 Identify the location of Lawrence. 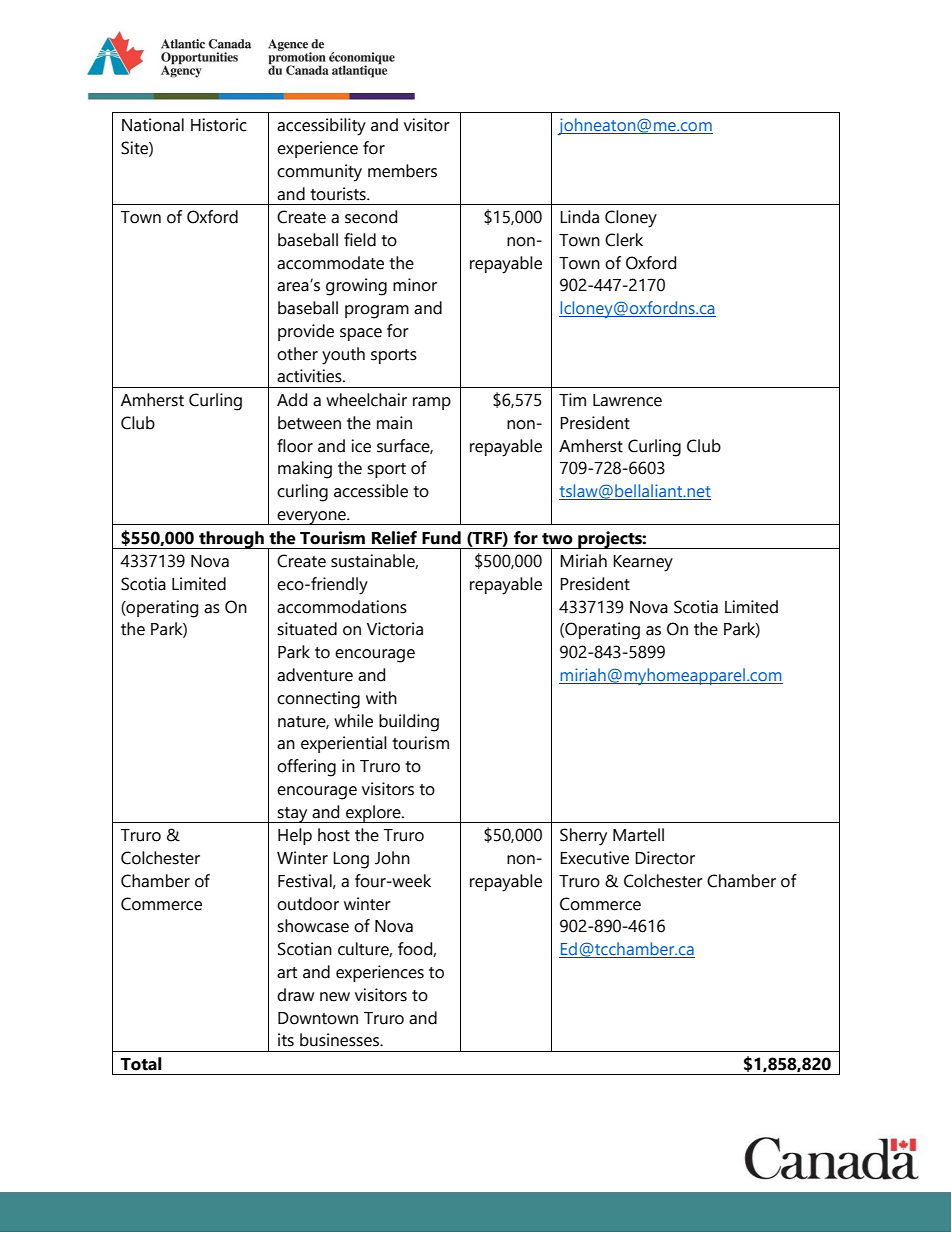
(627, 400).
